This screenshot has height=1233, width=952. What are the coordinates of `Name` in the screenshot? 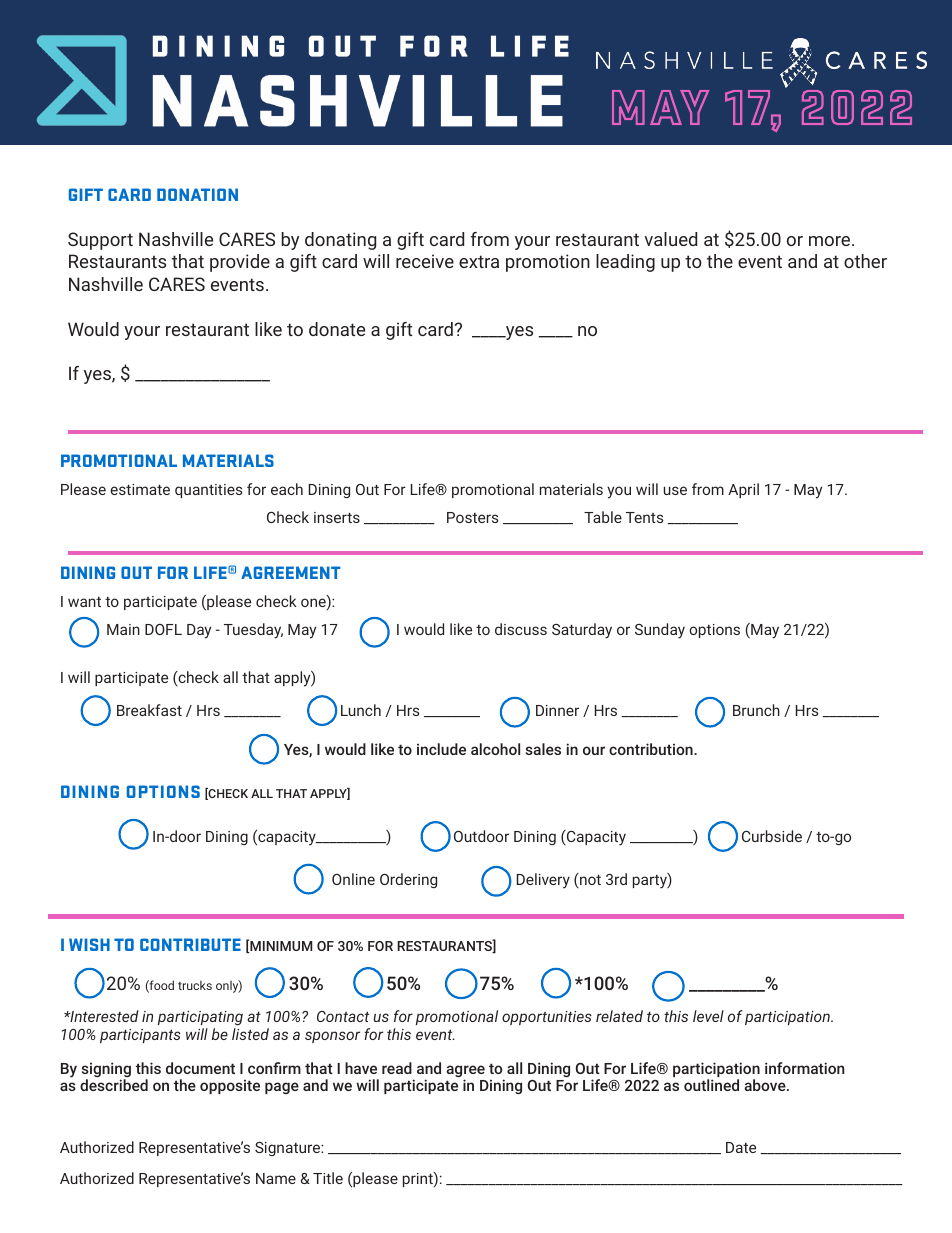 It's located at (276, 1178).
